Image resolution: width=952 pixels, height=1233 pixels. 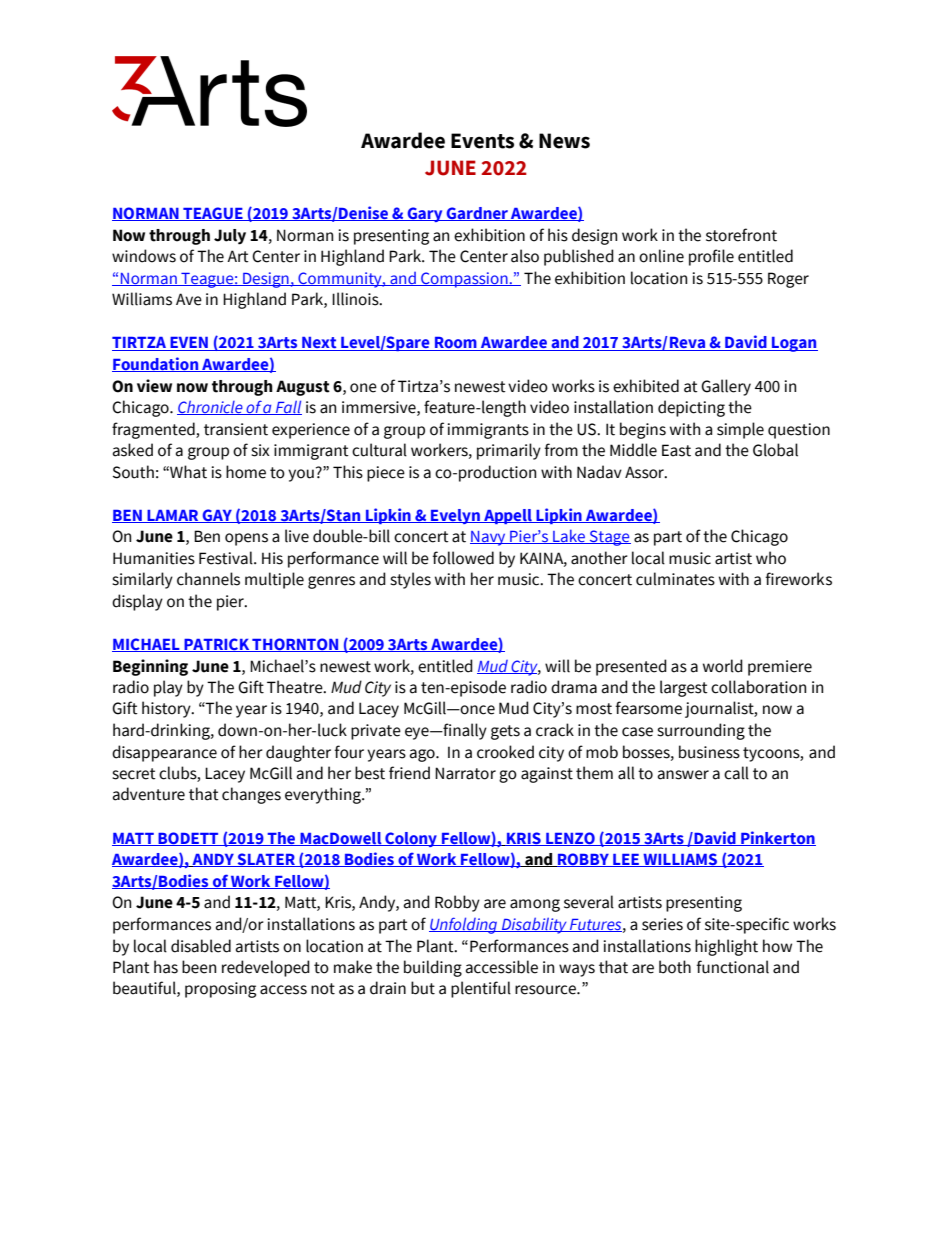 What do you see at coordinates (463, 558) in the document?
I see `followed` at bounding box center [463, 558].
